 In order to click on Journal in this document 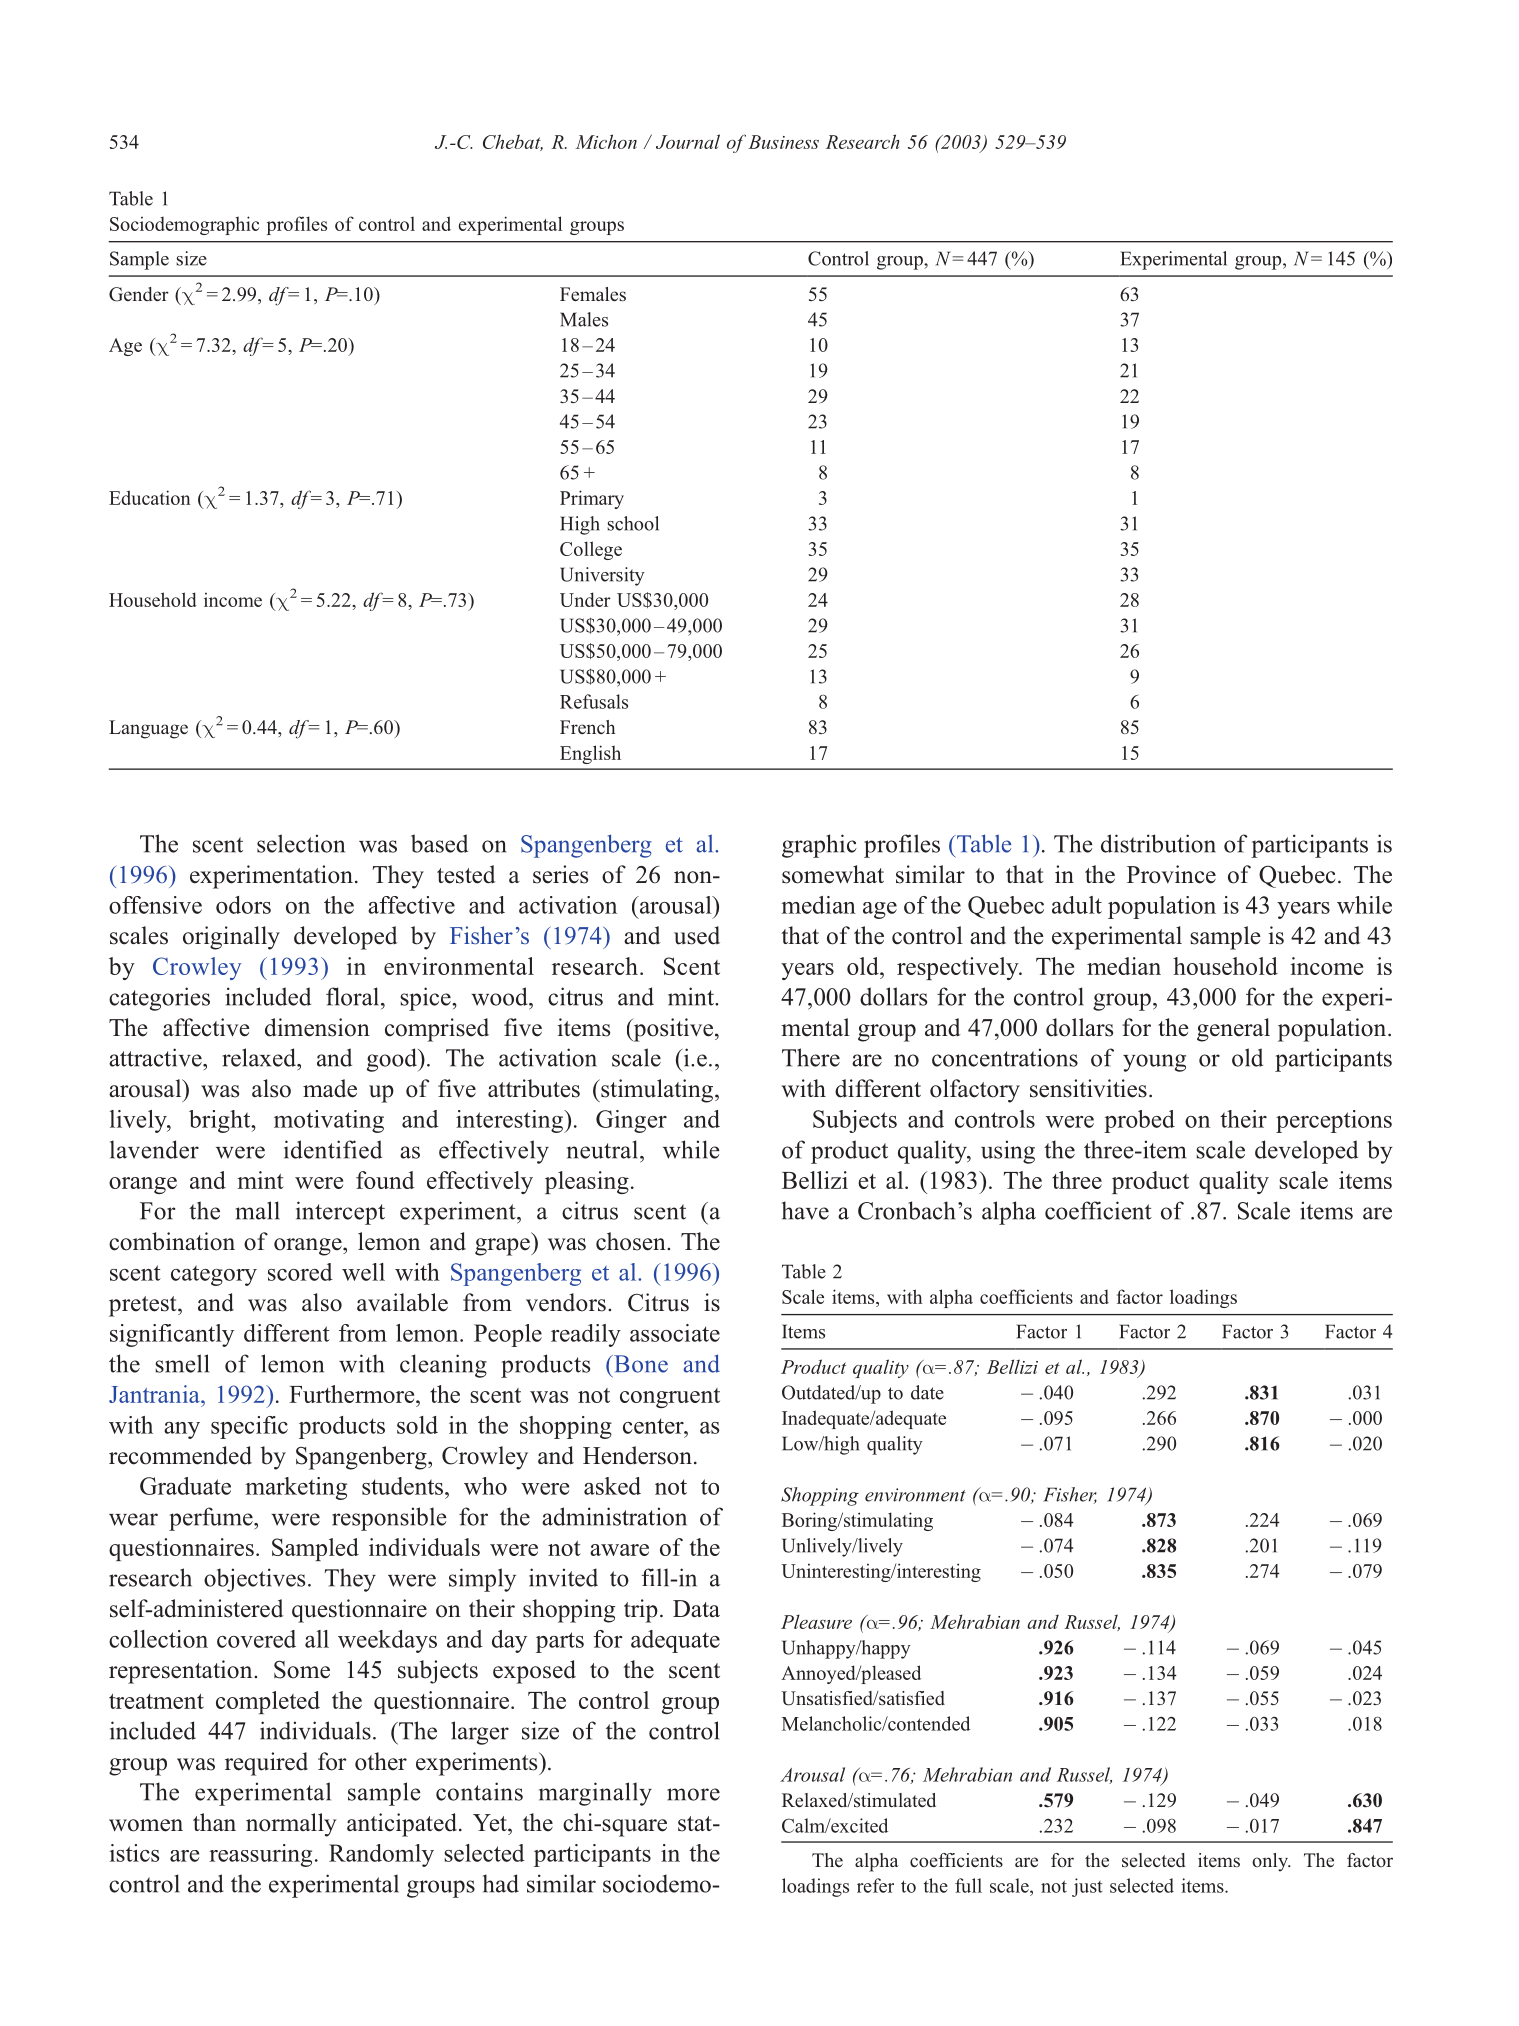, I will do `click(688, 141)`.
